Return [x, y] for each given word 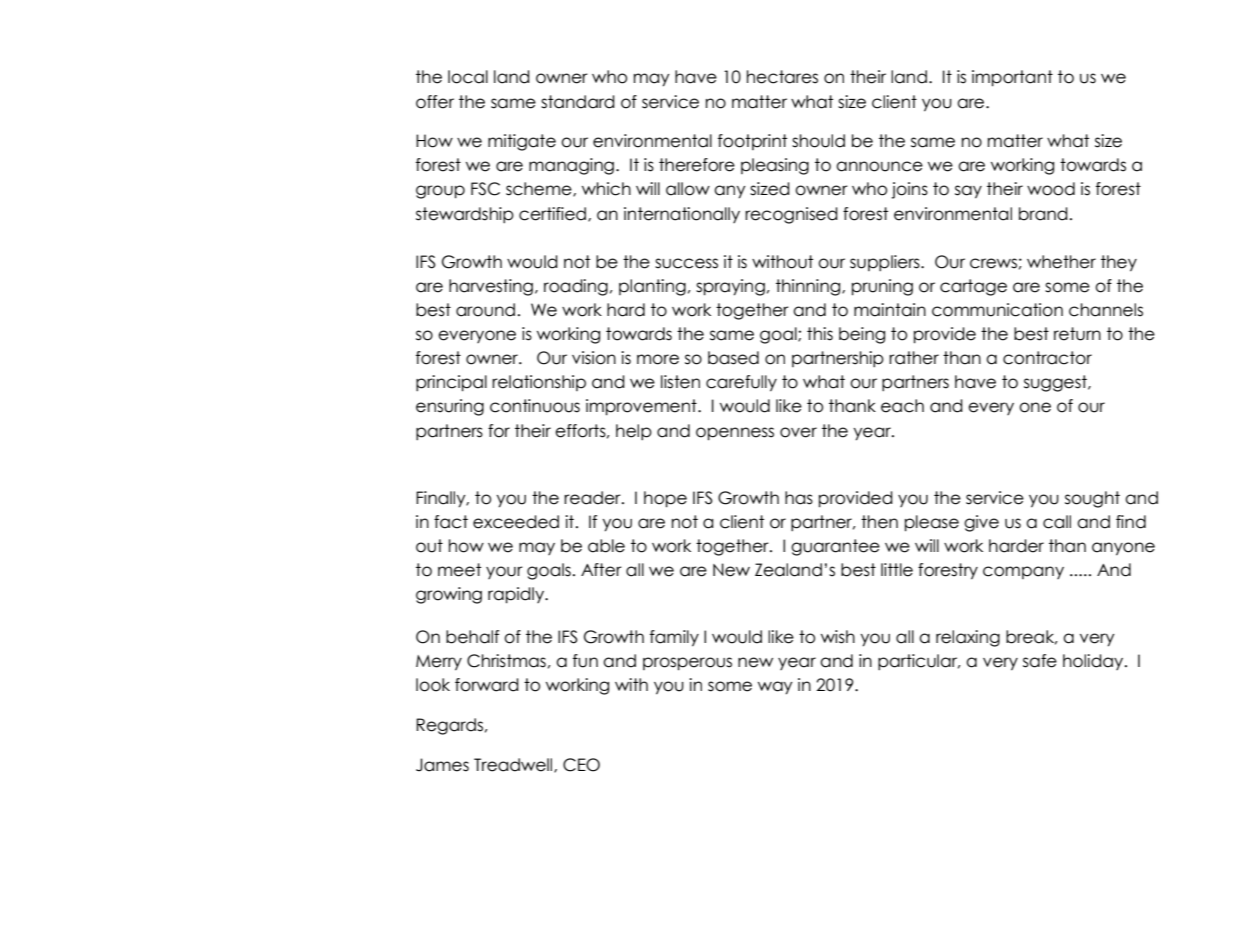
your [504, 572]
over [798, 432]
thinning [809, 287]
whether [1061, 262]
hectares [782, 77]
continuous [535, 406]
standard [578, 102]
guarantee [835, 547]
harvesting [491, 287]
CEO [581, 765]
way [775, 688]
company [1023, 572]
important [1012, 78]
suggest [1056, 383]
